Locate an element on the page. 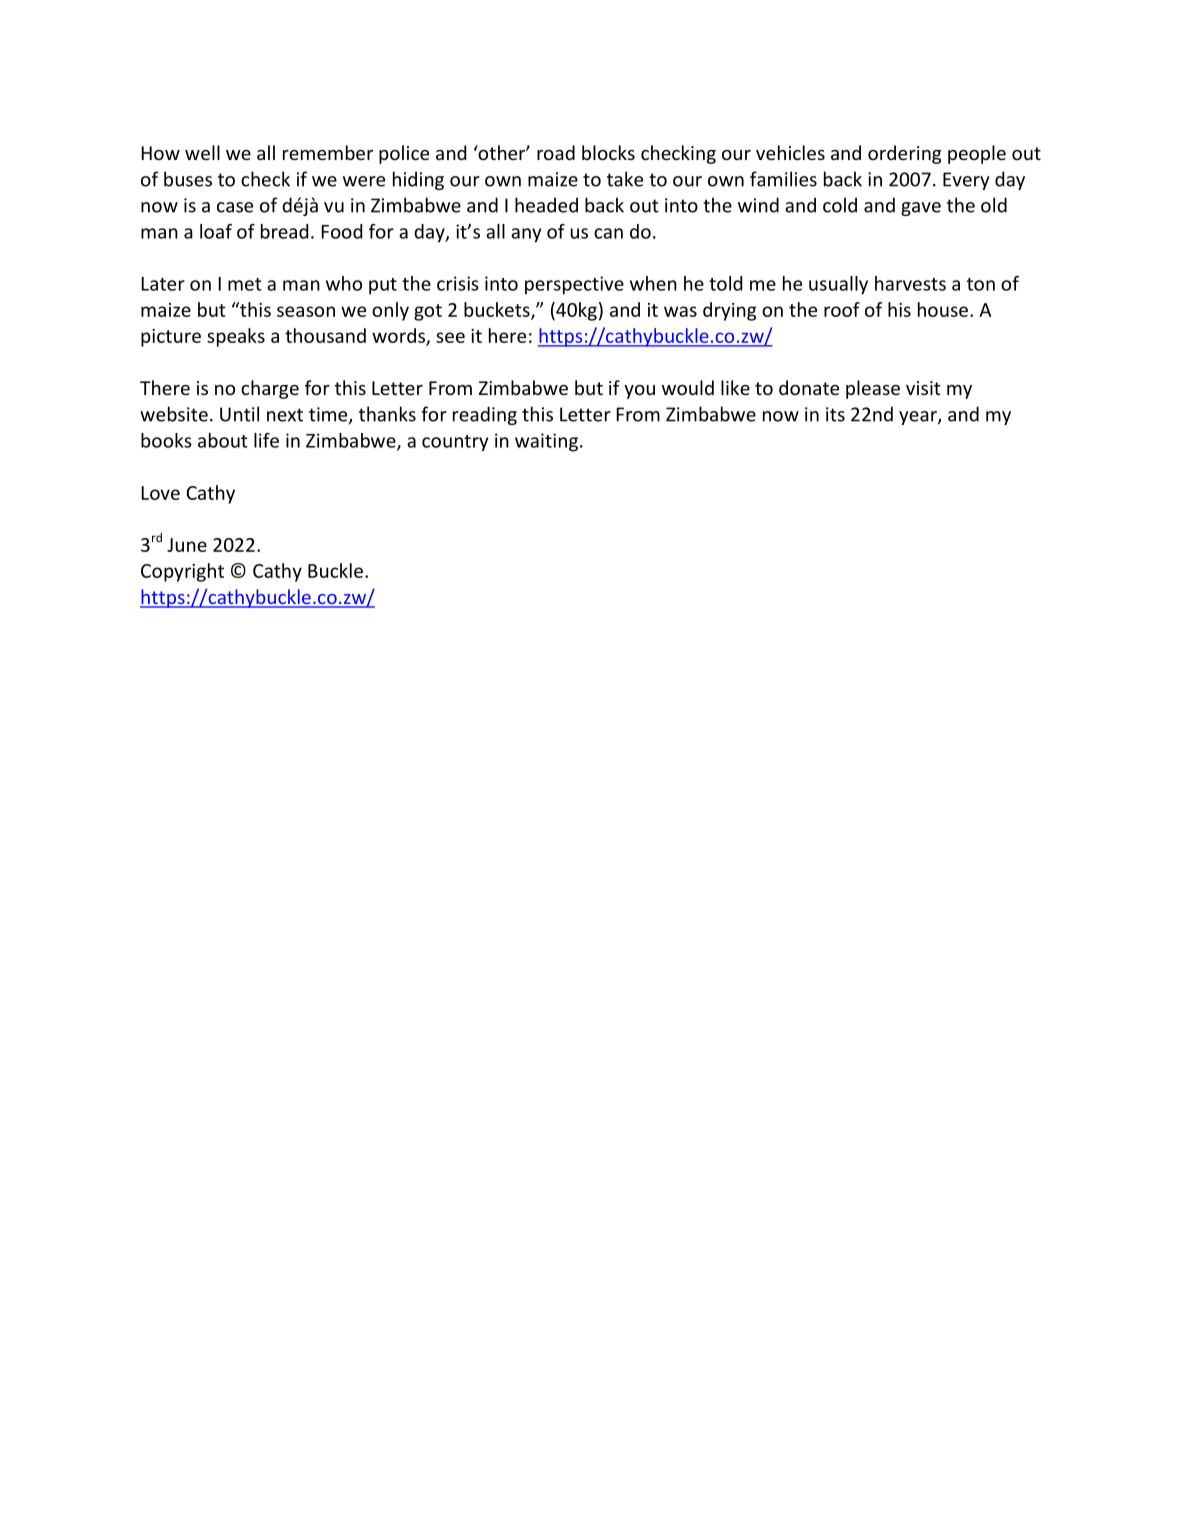  met is located at coordinates (245, 284).
